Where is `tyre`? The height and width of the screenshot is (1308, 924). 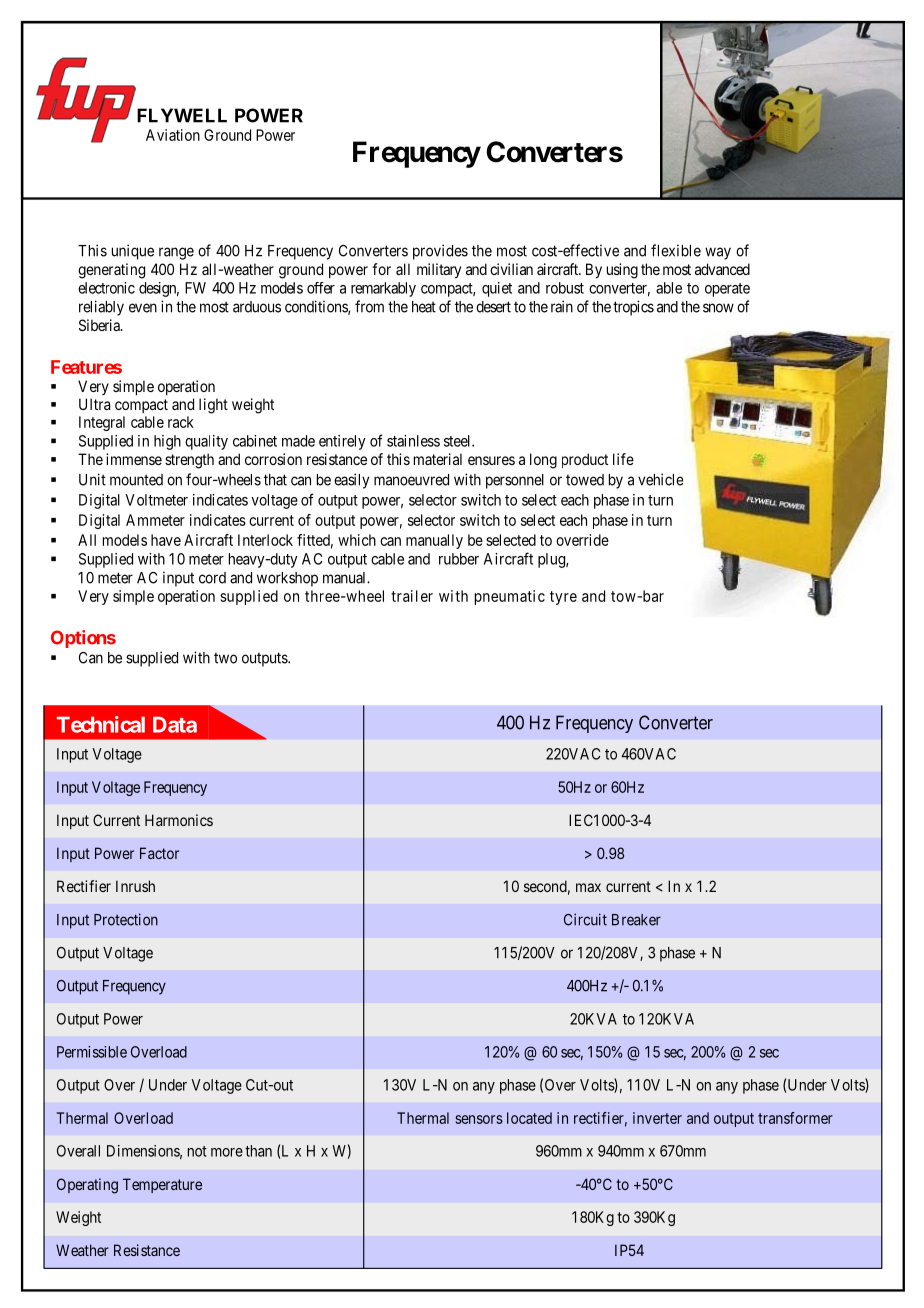 tyre is located at coordinates (563, 598).
